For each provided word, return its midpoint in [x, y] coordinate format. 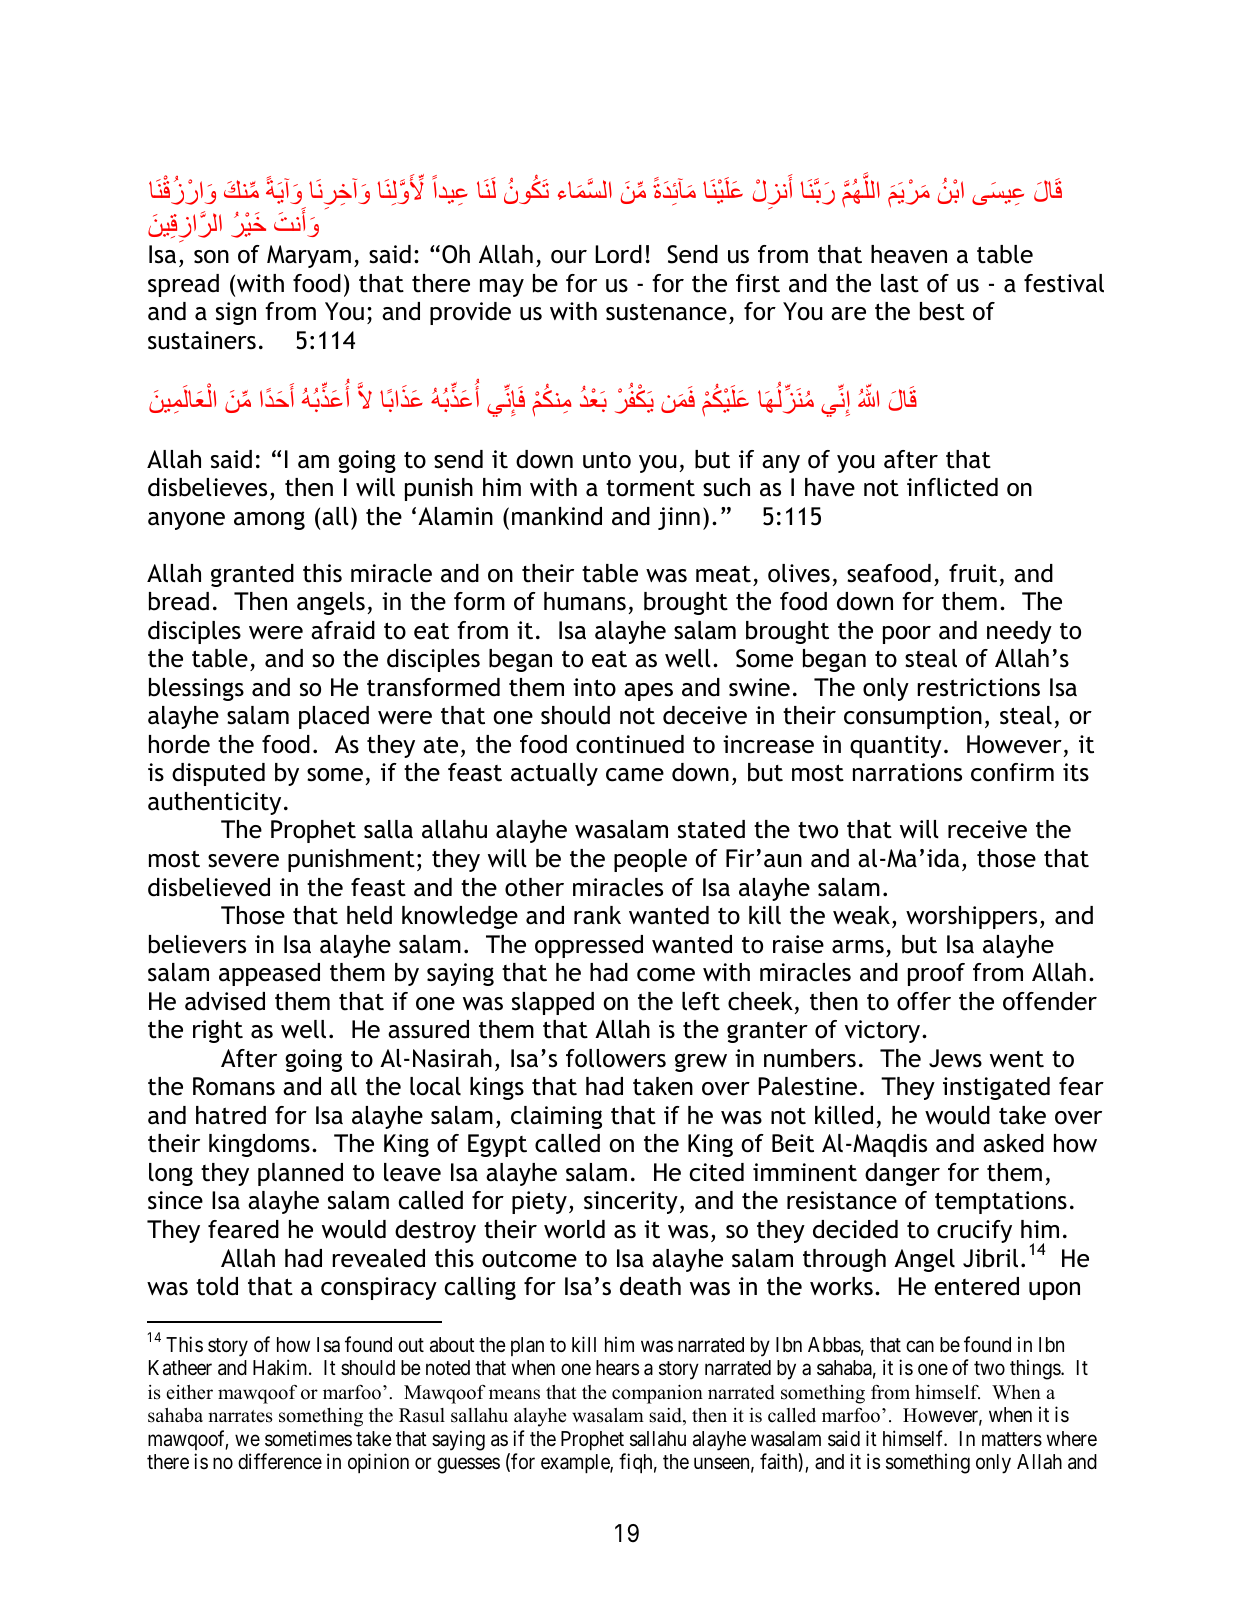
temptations [1001, 1202]
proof [936, 974]
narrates [240, 1416]
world [574, 1229]
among [269, 520]
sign [236, 313]
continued [630, 744]
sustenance [666, 312]
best [942, 311]
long [171, 1174]
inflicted [952, 487]
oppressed [589, 946]
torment [650, 488]
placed [334, 717]
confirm [1012, 772]
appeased [269, 974]
